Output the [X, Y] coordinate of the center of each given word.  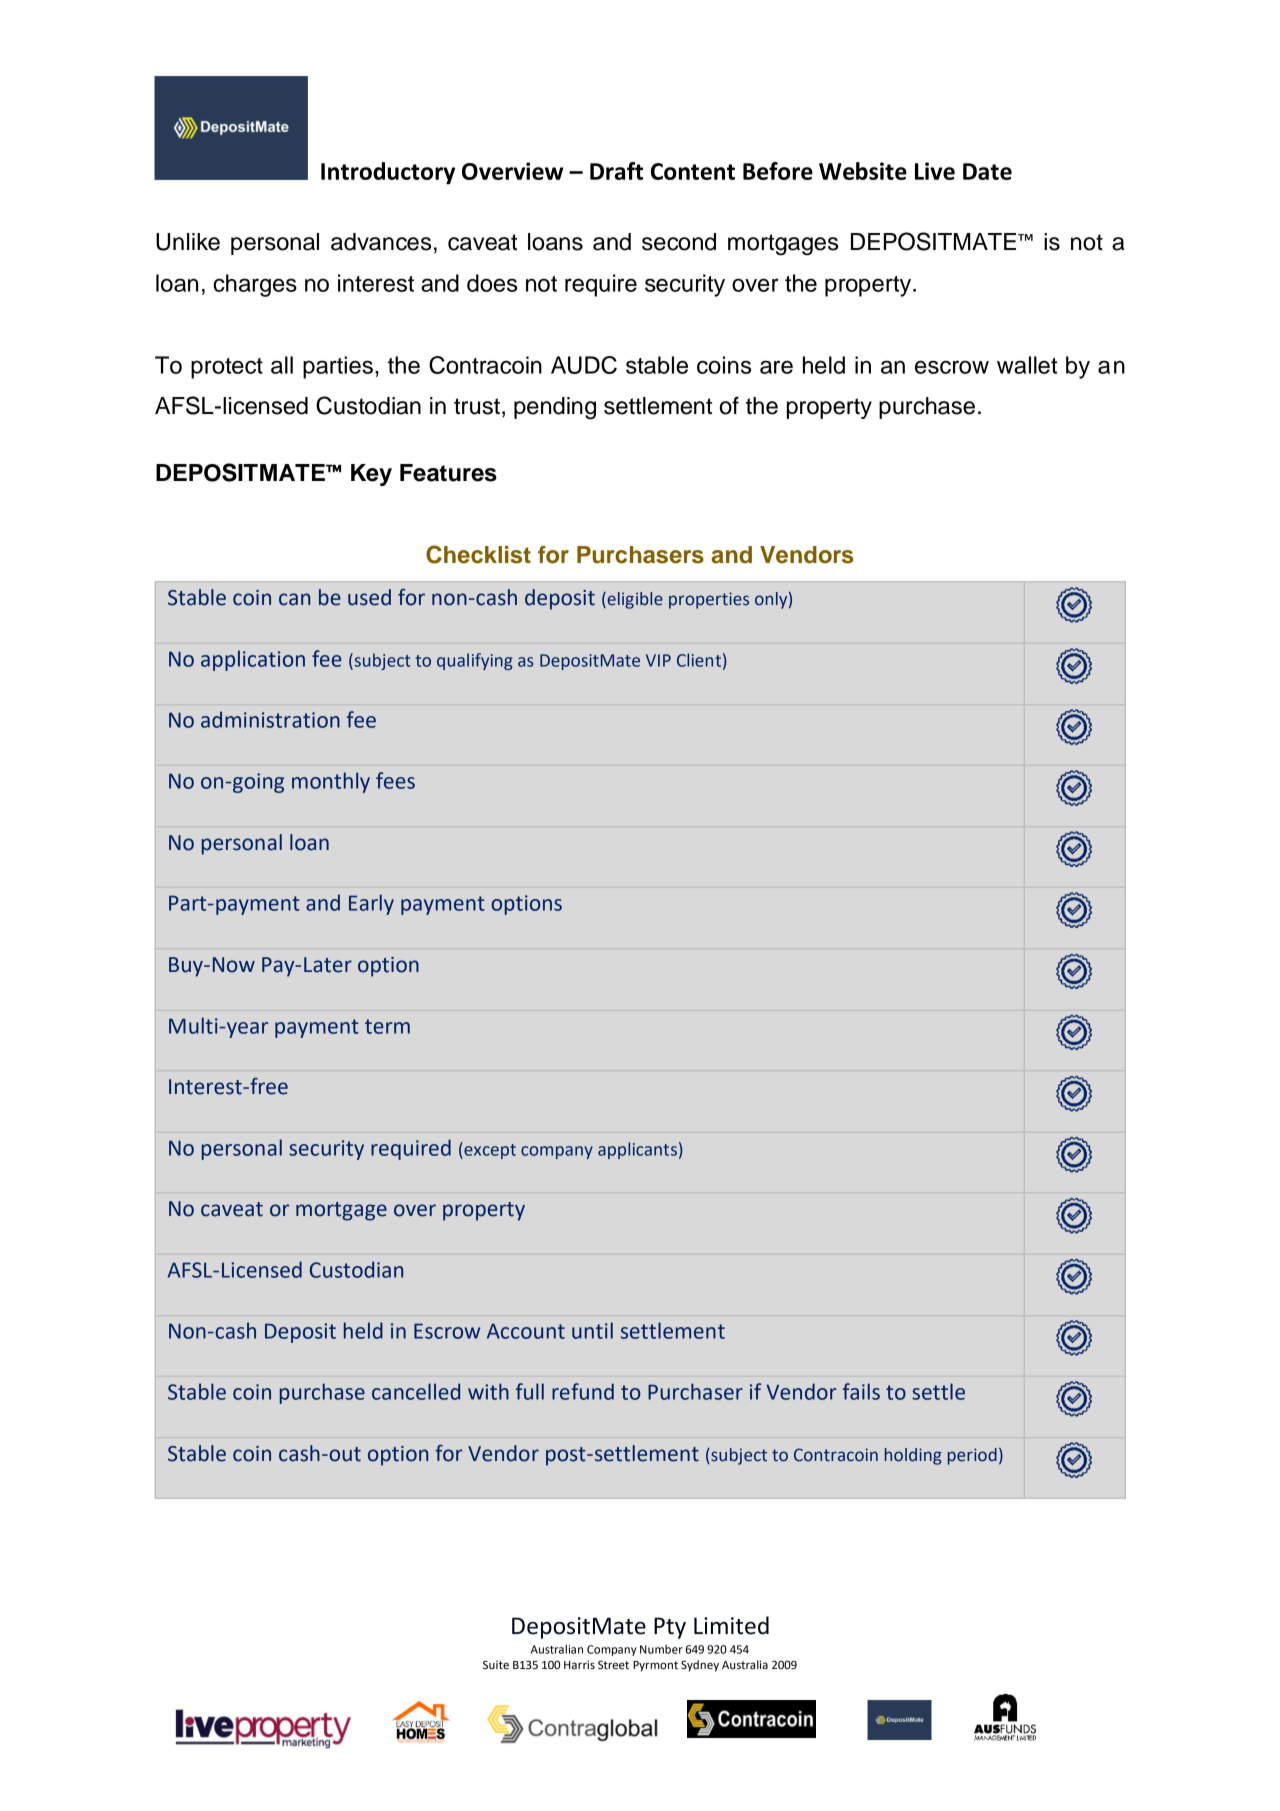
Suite [496, 1665]
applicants [637, 1150]
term [387, 1026]
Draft [616, 171]
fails [861, 1391]
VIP [658, 660]
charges [255, 285]
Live [935, 171]
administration [270, 719]
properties [709, 600]
